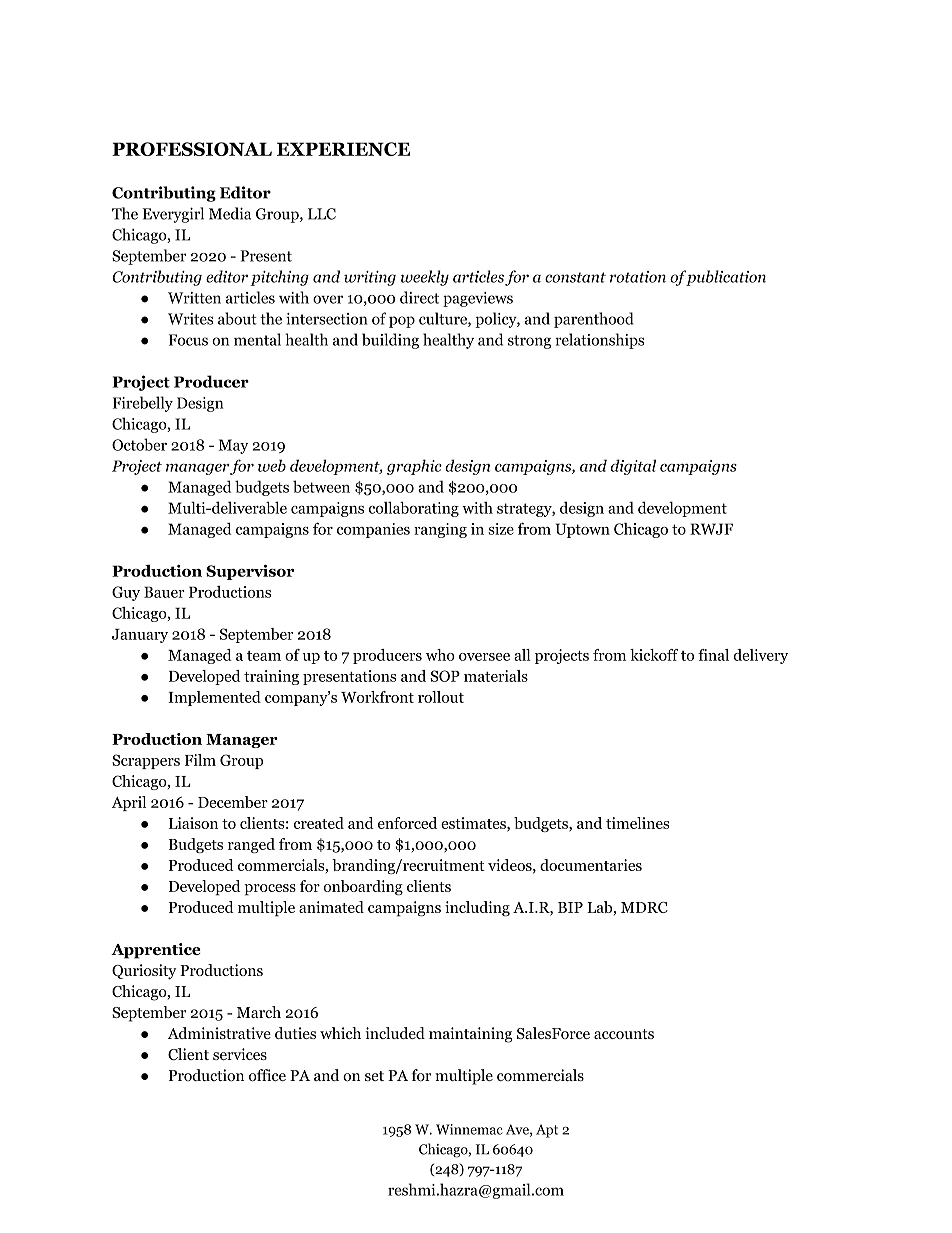 The height and width of the document is (1233, 952). Describe the element at coordinates (374, 1076) in the document. I see `set` at that location.
